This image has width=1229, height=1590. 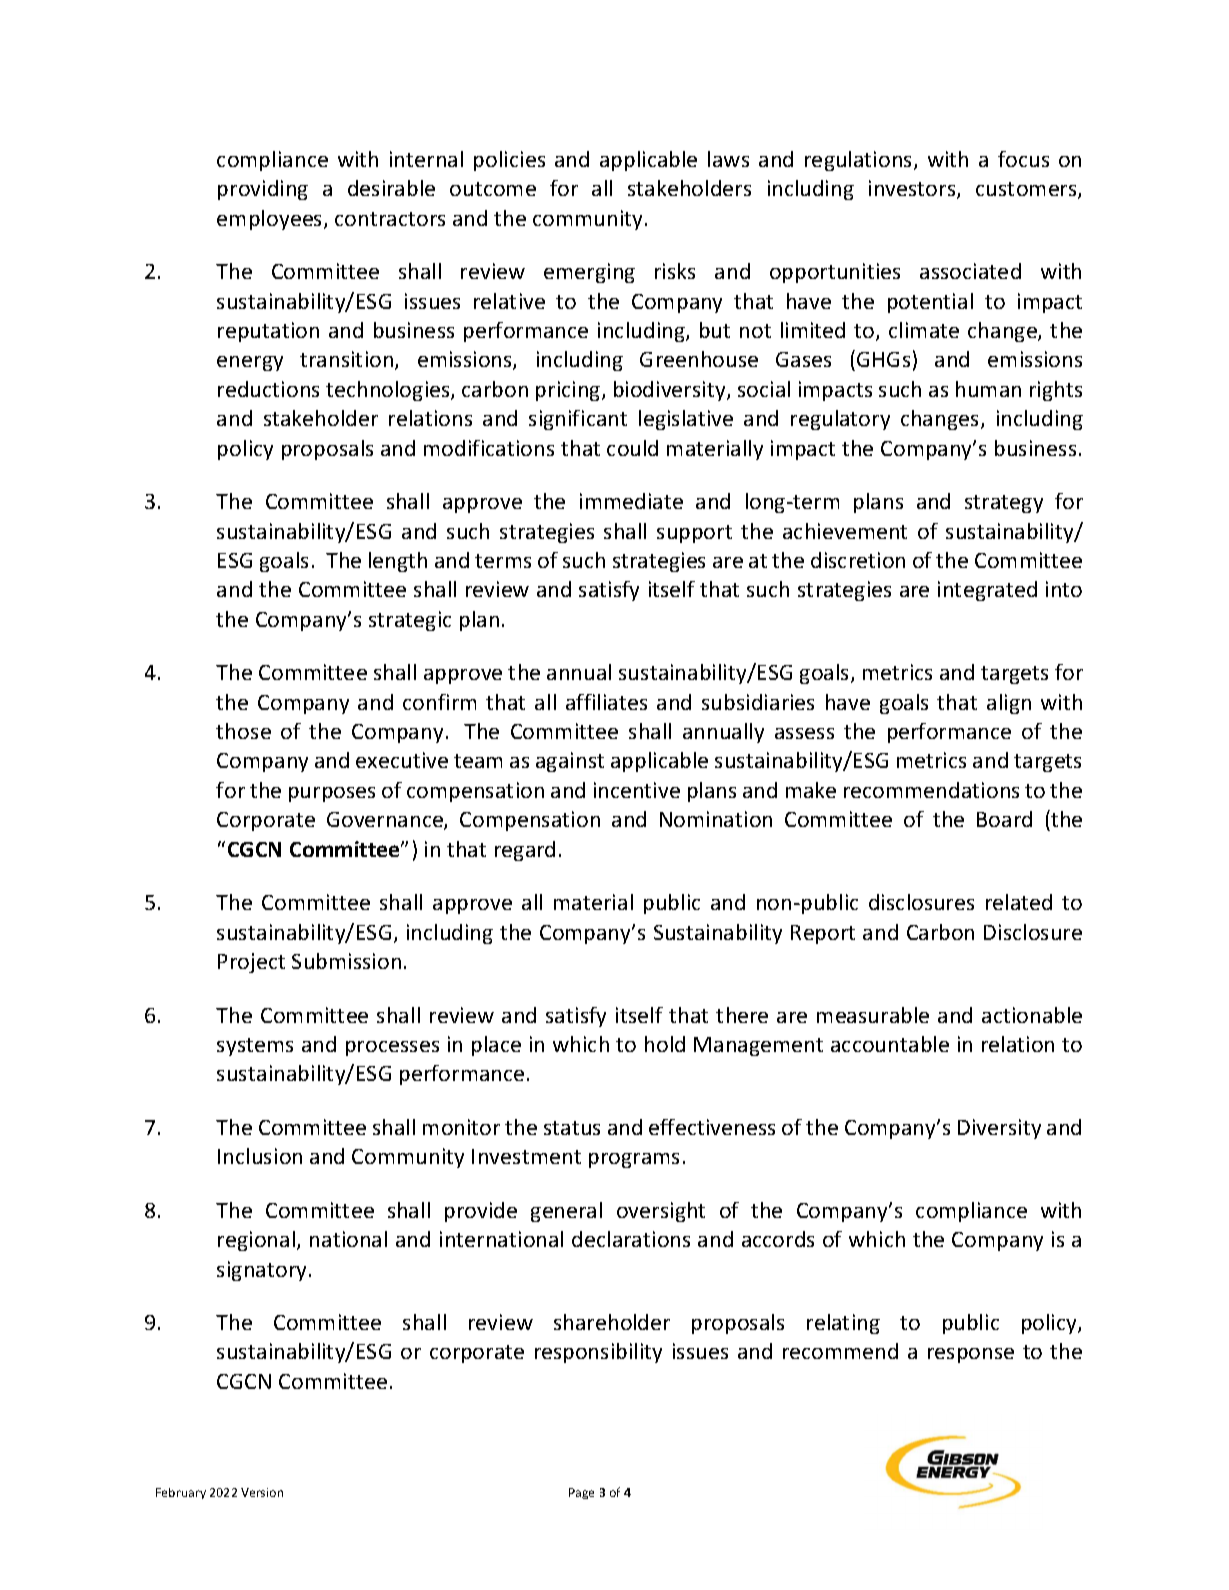 I want to click on Page, so click(x=581, y=1493).
